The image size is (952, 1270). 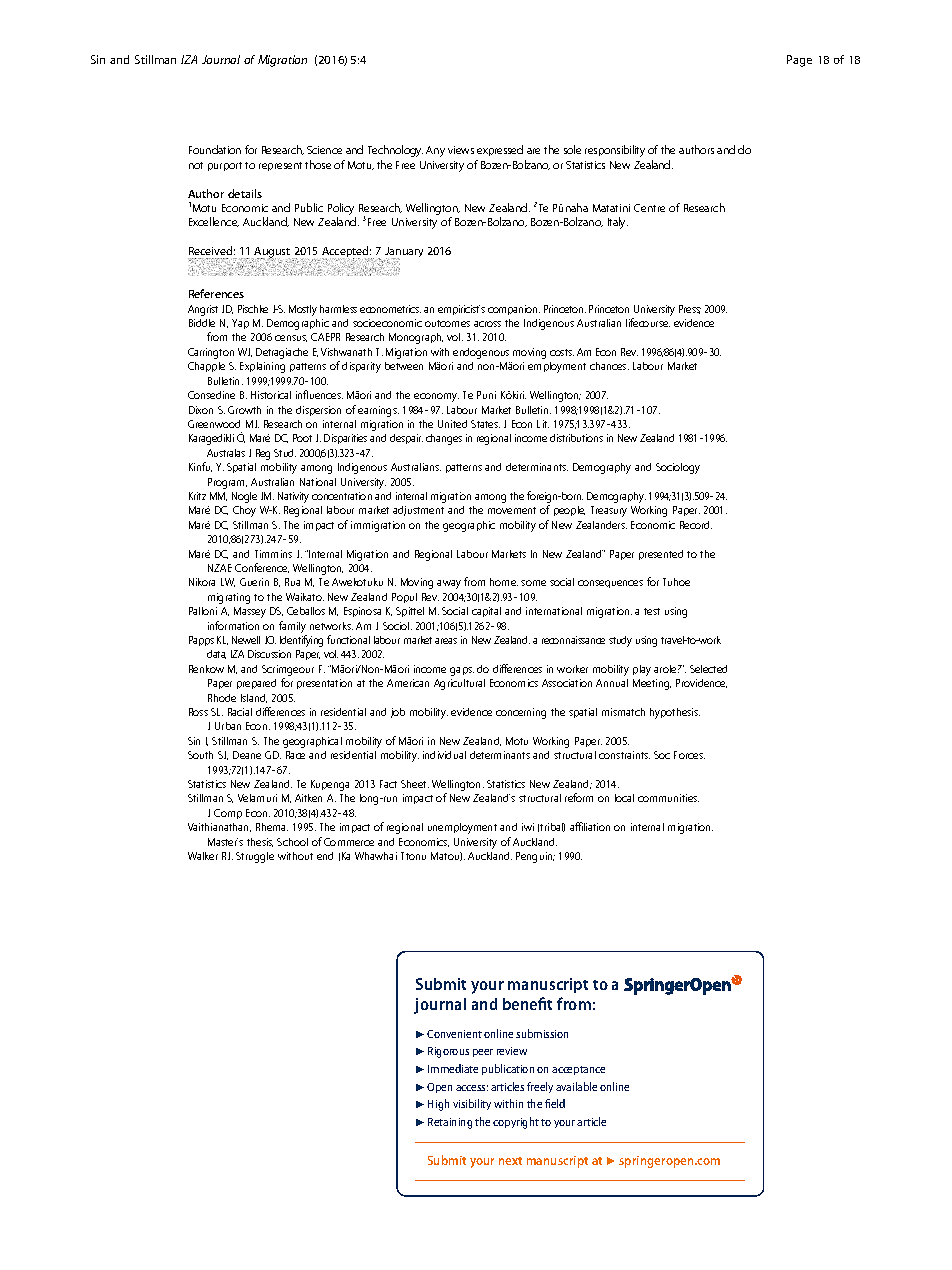 I want to click on outcomes, so click(x=447, y=323).
